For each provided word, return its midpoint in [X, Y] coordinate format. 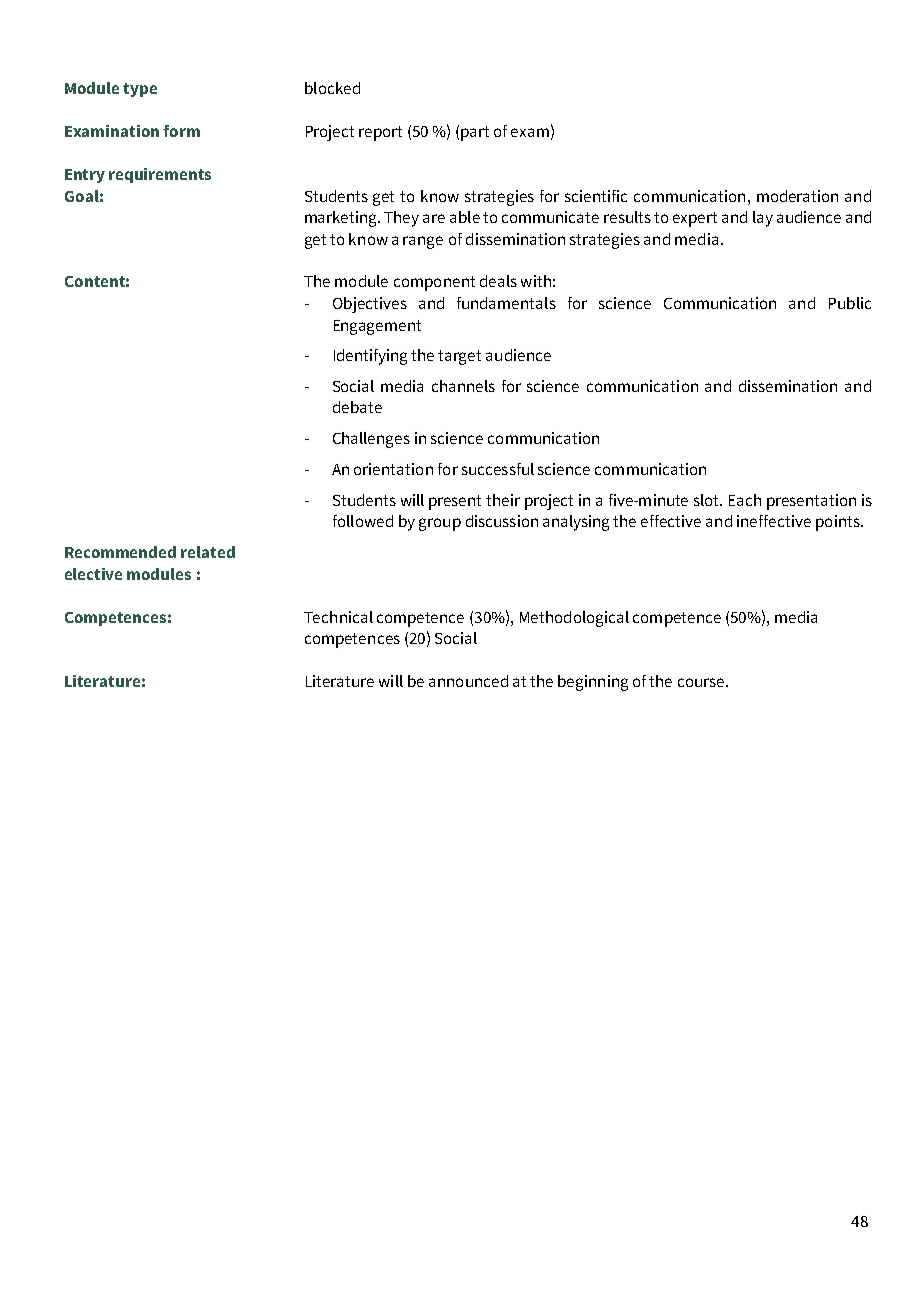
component [434, 283]
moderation [797, 196]
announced [468, 681]
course [701, 682]
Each [745, 500]
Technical [338, 617]
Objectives [370, 305]
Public [850, 303]
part [475, 133]
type [140, 90]
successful [498, 469]
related [208, 552]
